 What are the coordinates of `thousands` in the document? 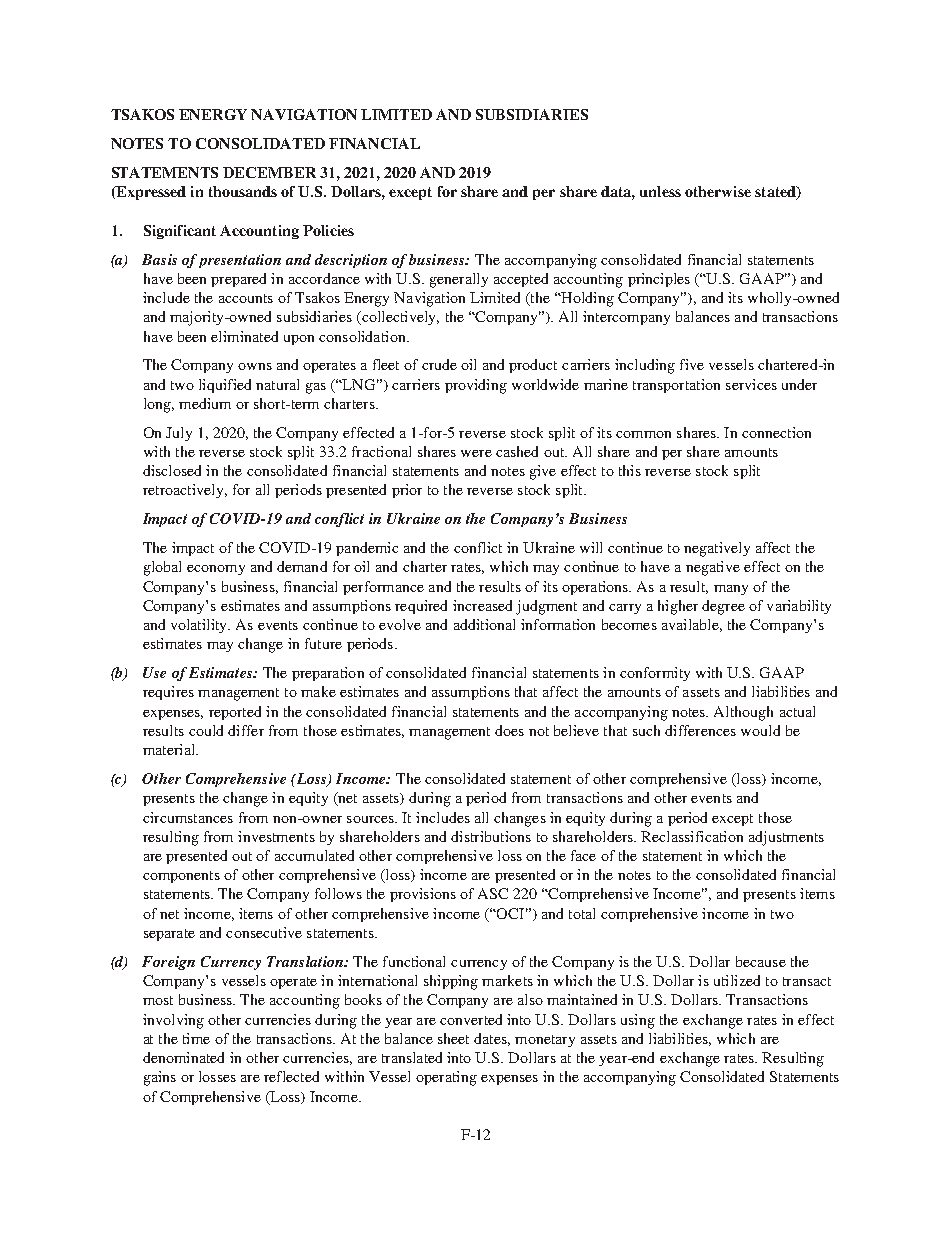 It's located at (243, 191).
